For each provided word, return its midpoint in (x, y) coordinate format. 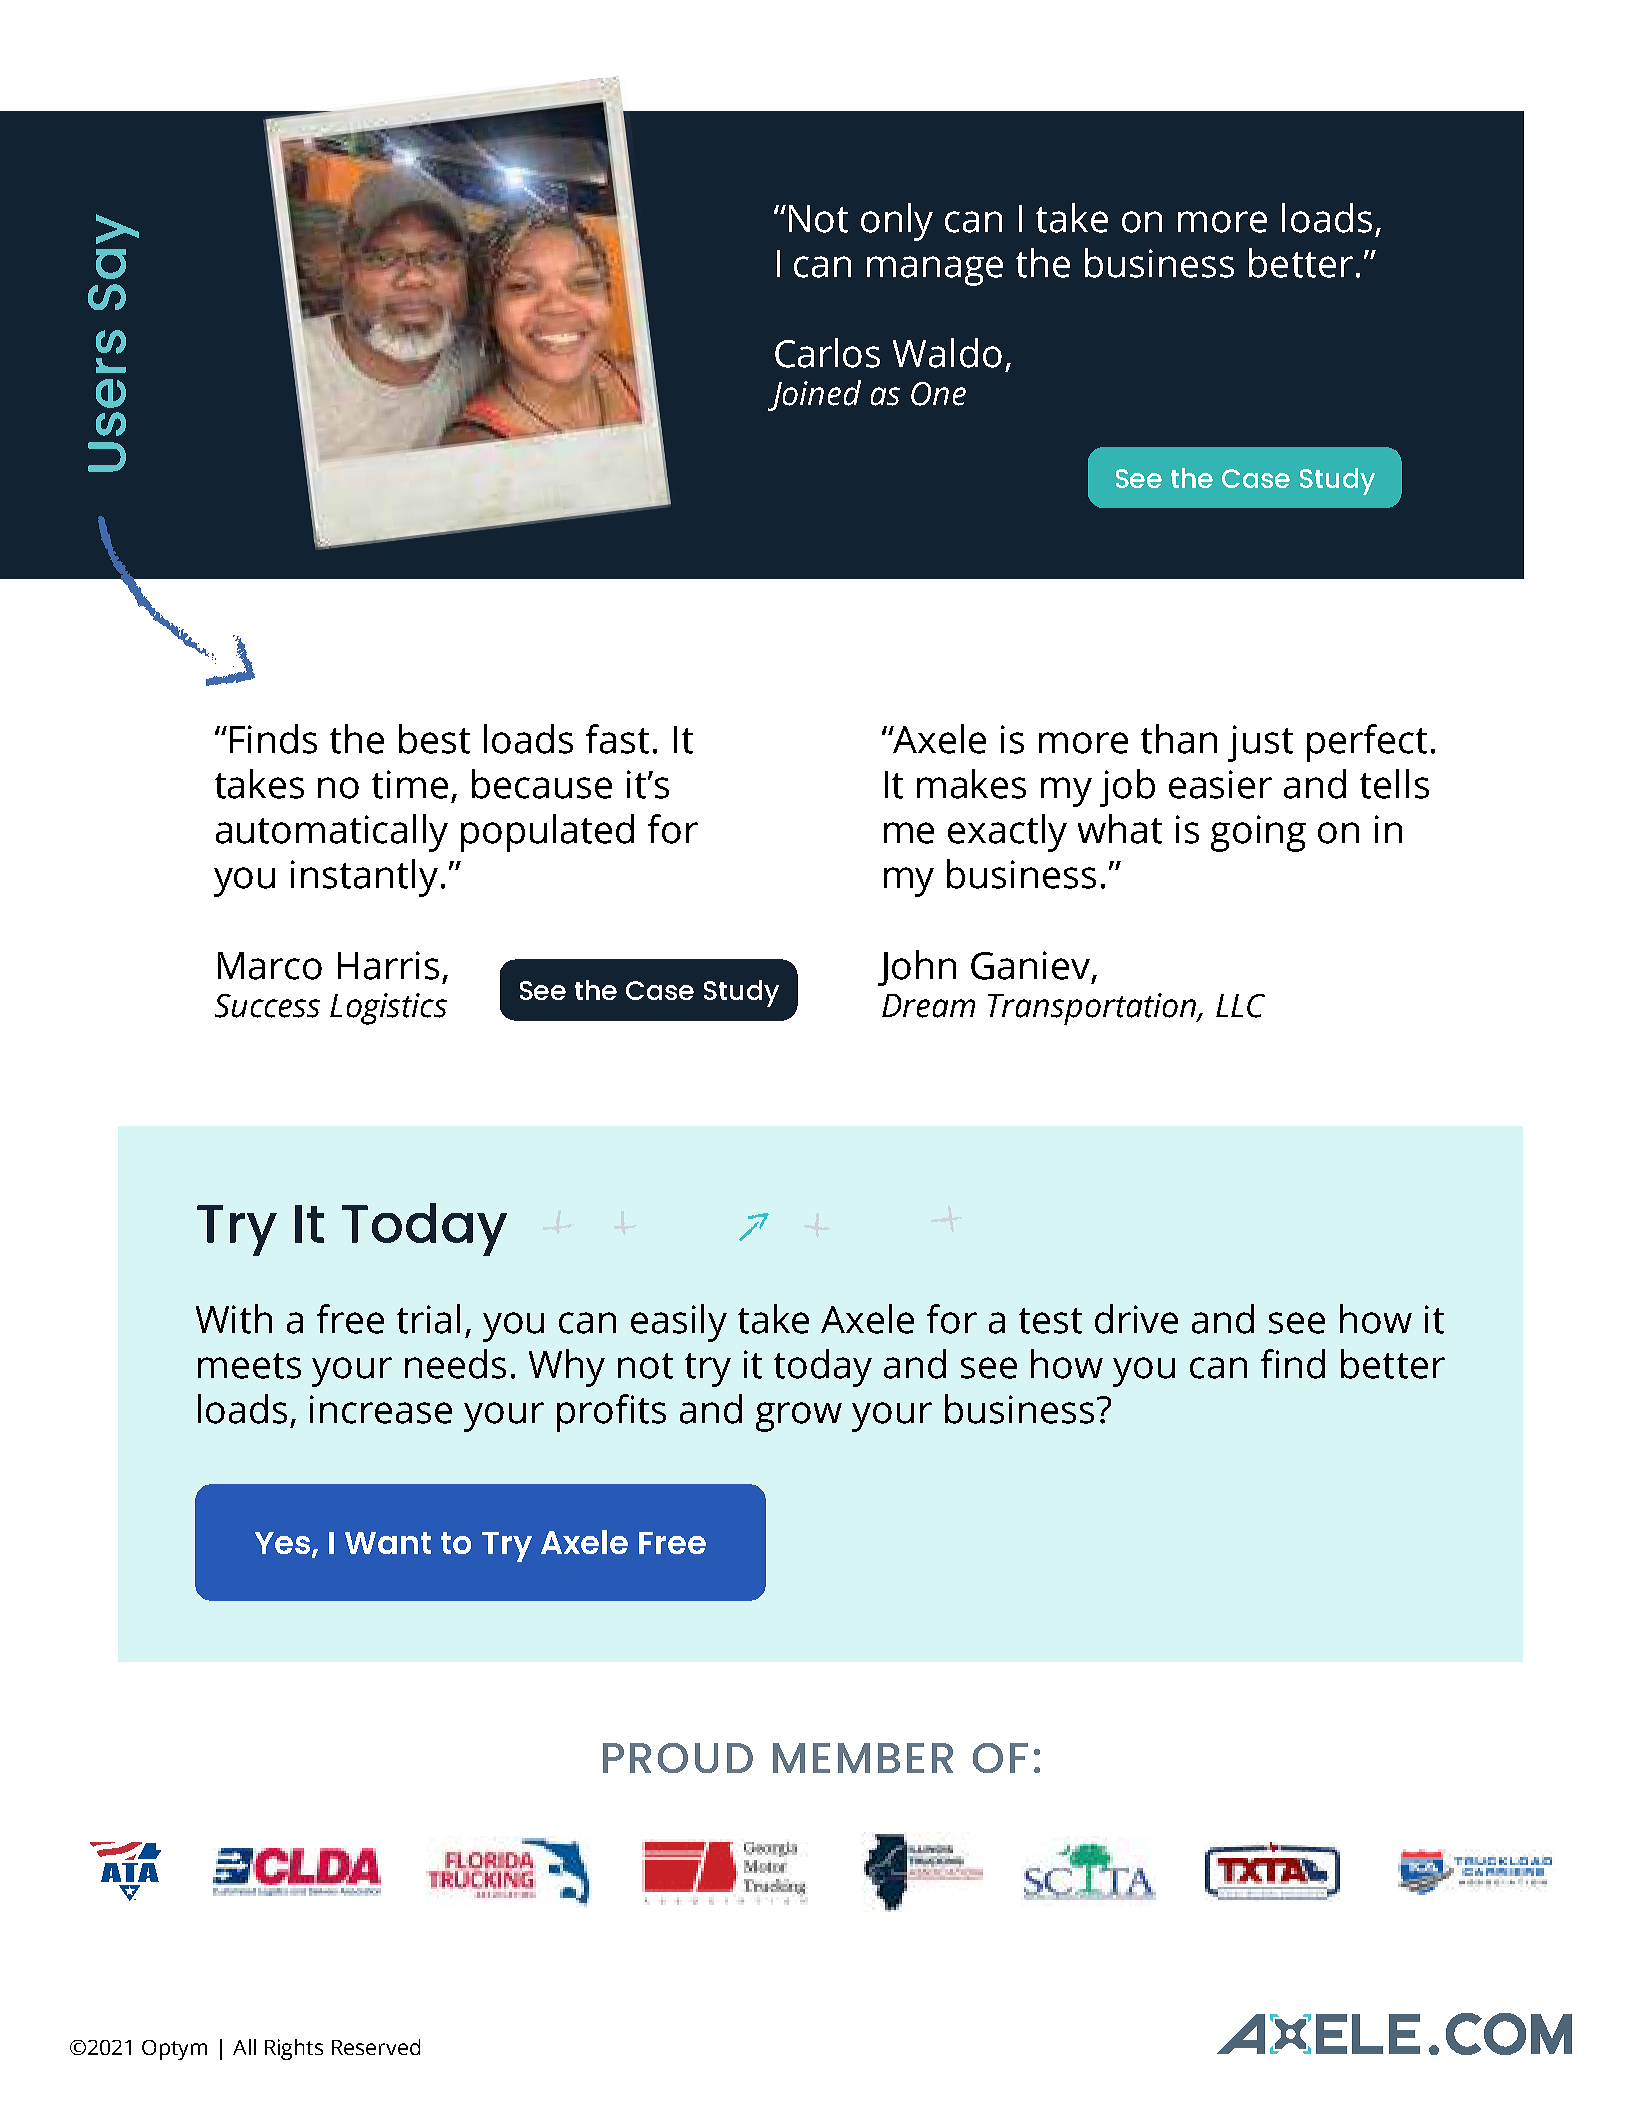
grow (799, 1417)
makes (971, 784)
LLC (1240, 1006)
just (1260, 743)
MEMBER (863, 1758)
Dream (928, 1006)
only (897, 222)
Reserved (376, 2047)
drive (1136, 1319)
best (434, 739)
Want (388, 1543)
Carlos (827, 353)
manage (935, 271)
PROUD (678, 1758)
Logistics (388, 1009)
